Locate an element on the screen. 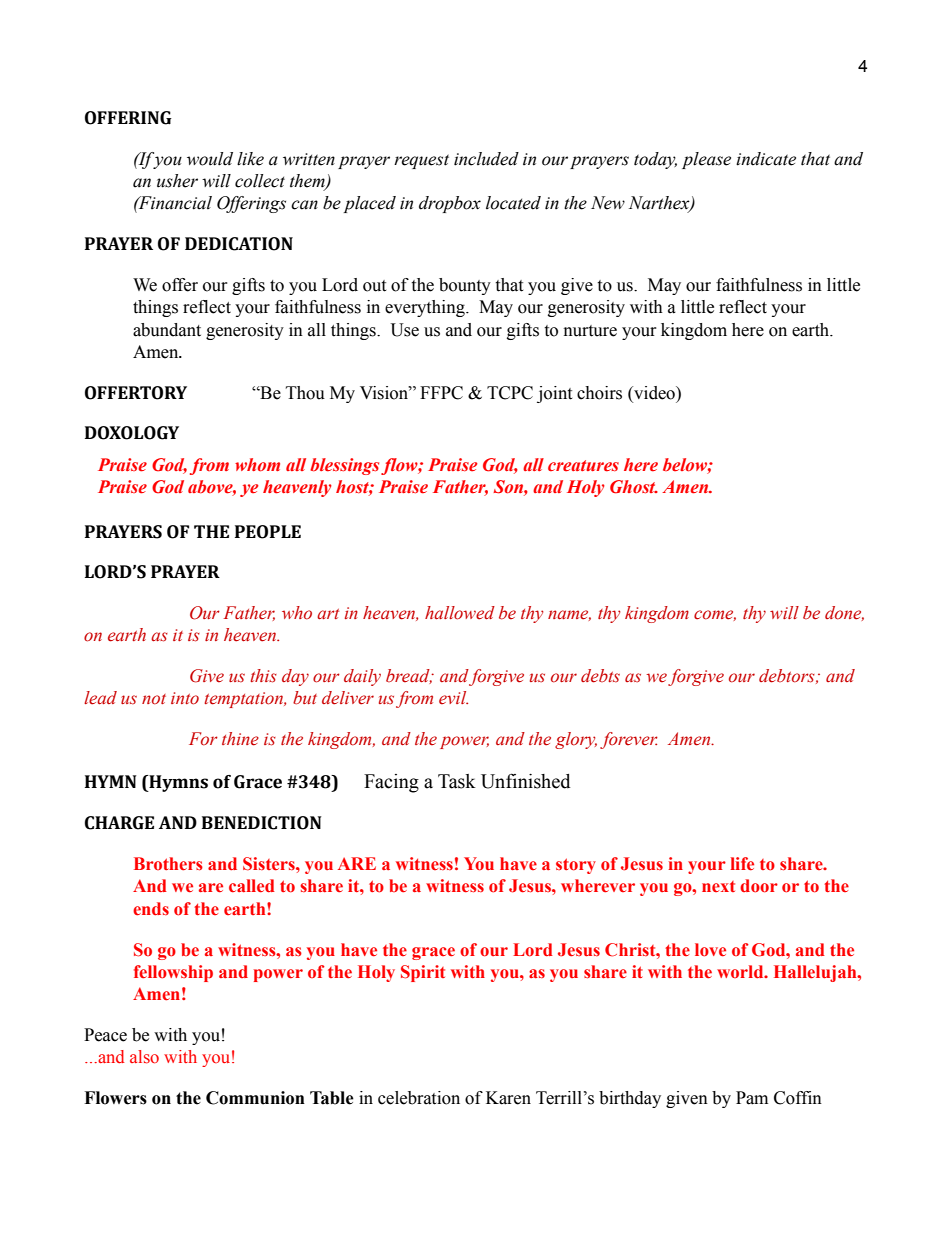 Image resolution: width=952 pixels, height=1233 pixels. creatures is located at coordinates (583, 466).
